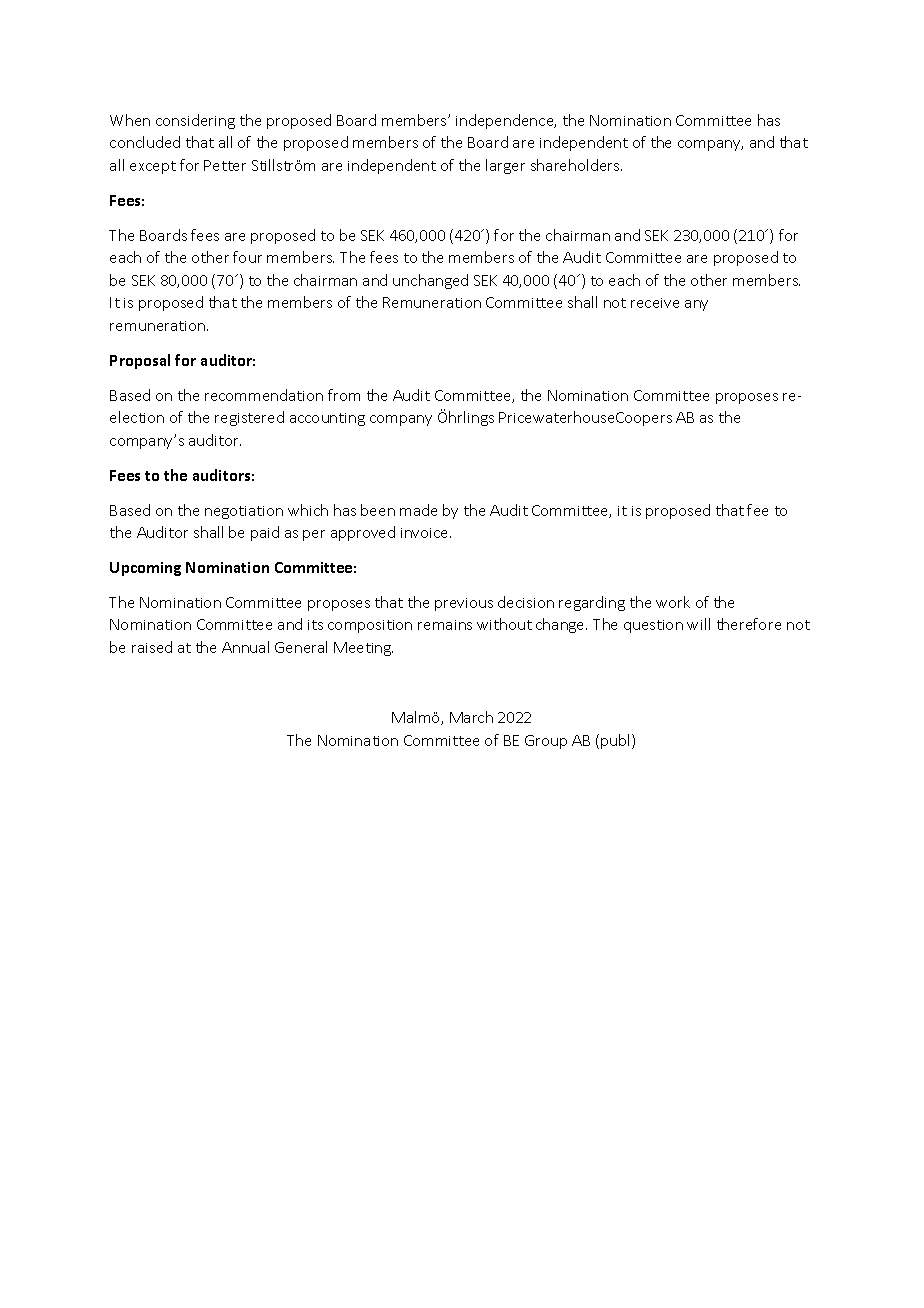 The image size is (924, 1308). I want to click on March, so click(471, 717).
